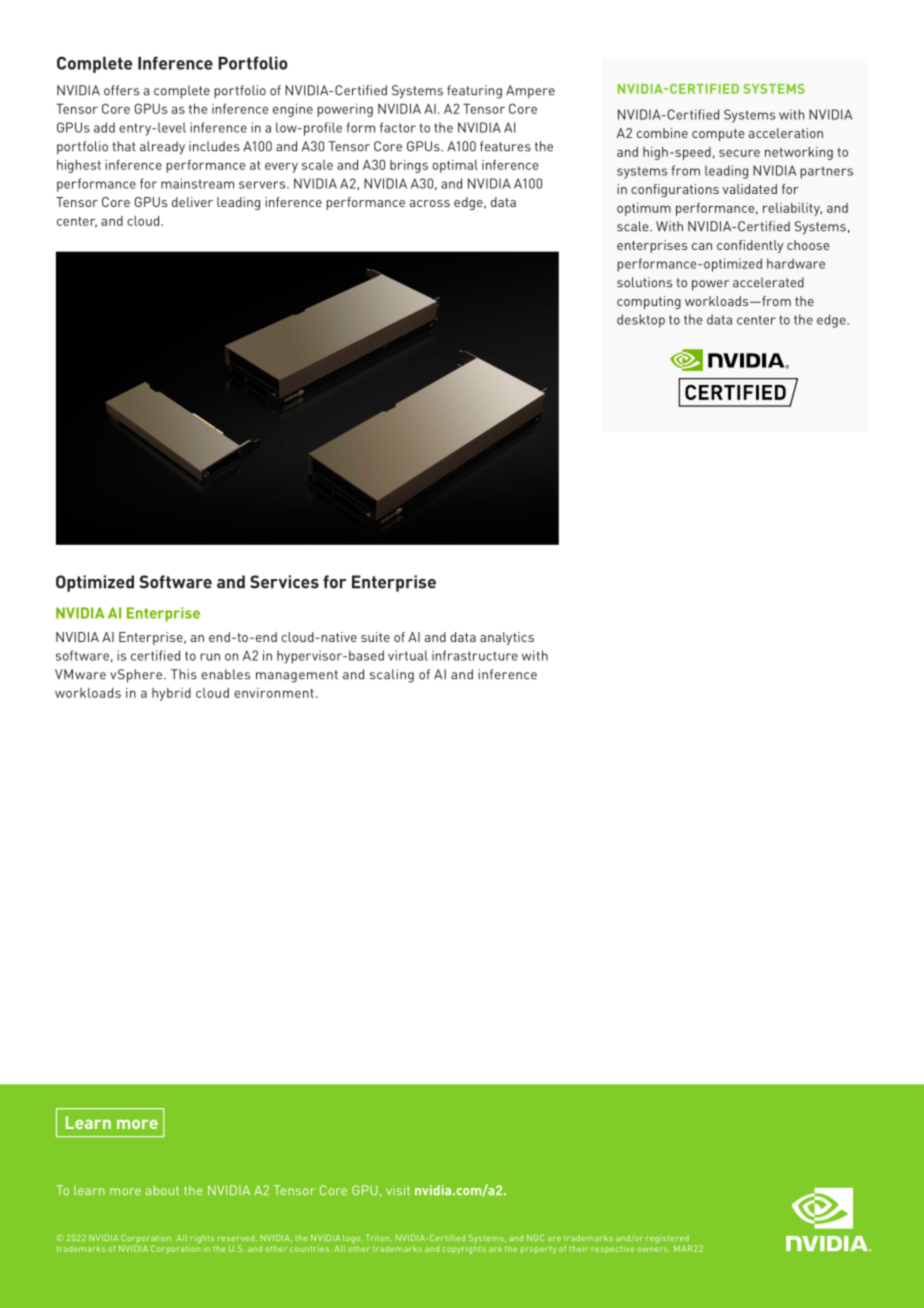 This screenshot has width=924, height=1308. I want to click on infrastructure, so click(475, 655).
